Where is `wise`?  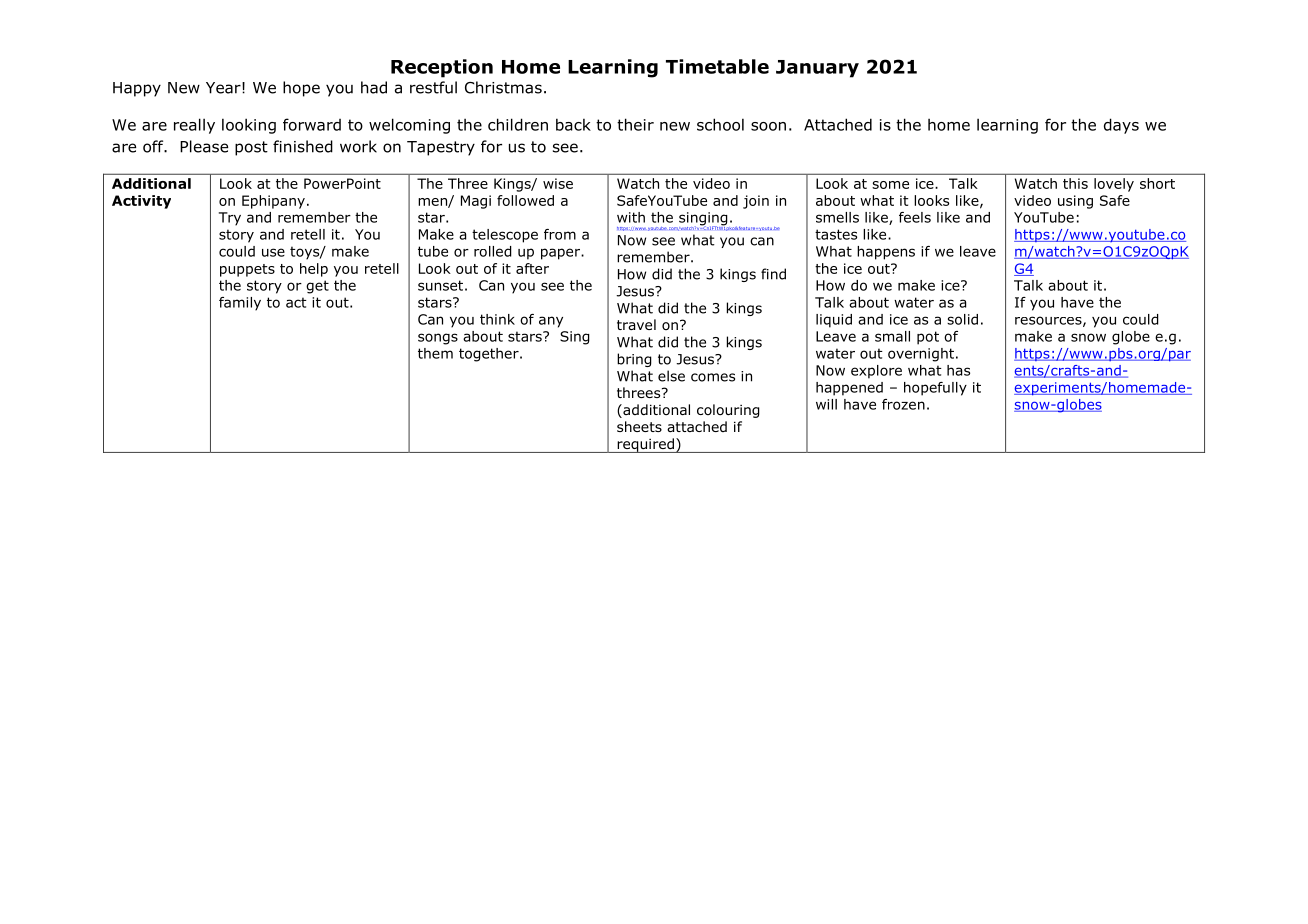 wise is located at coordinates (558, 183).
